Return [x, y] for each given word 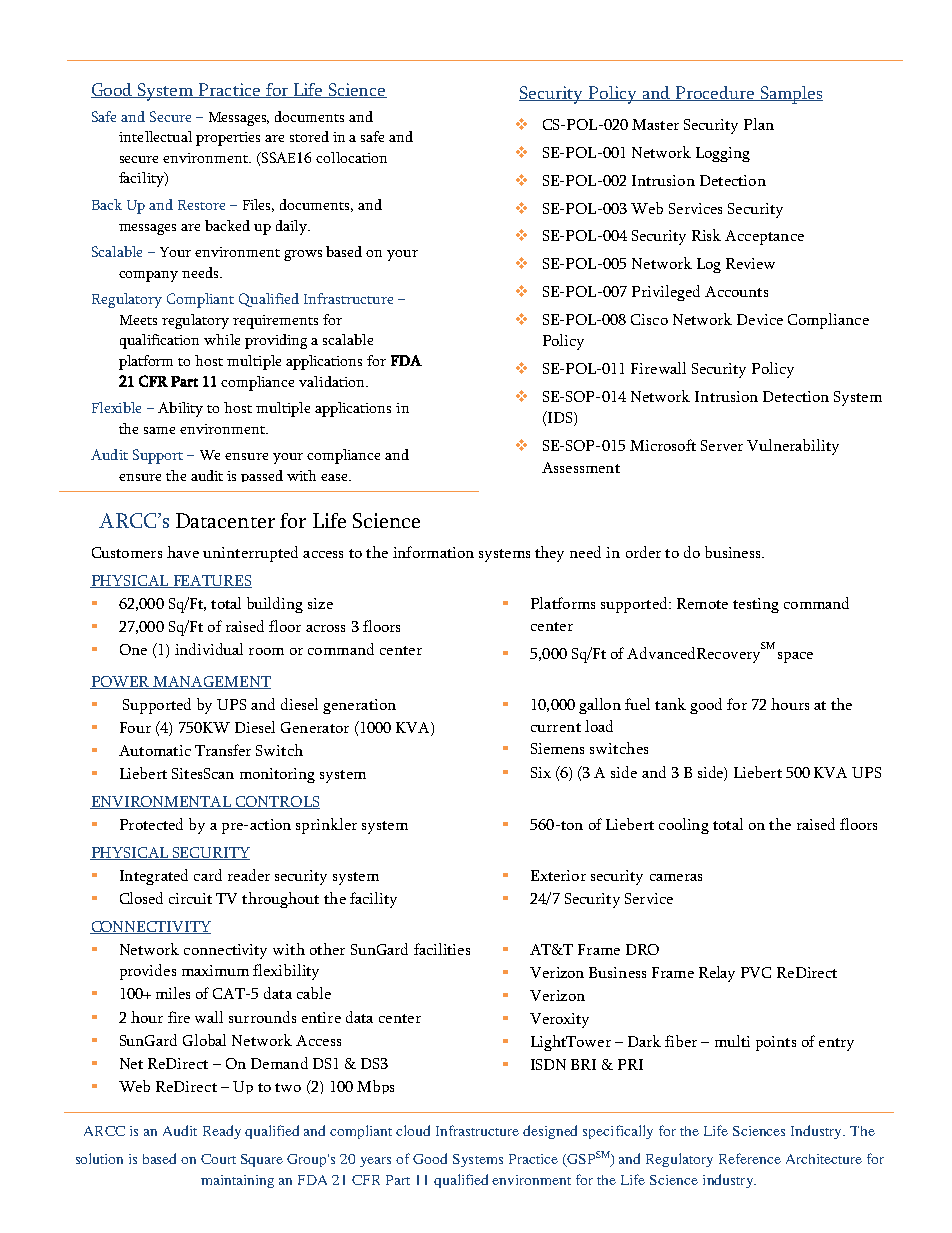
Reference [750, 1158]
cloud [413, 1130]
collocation [351, 157]
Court [218, 1159]
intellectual [155, 136]
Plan [759, 124]
